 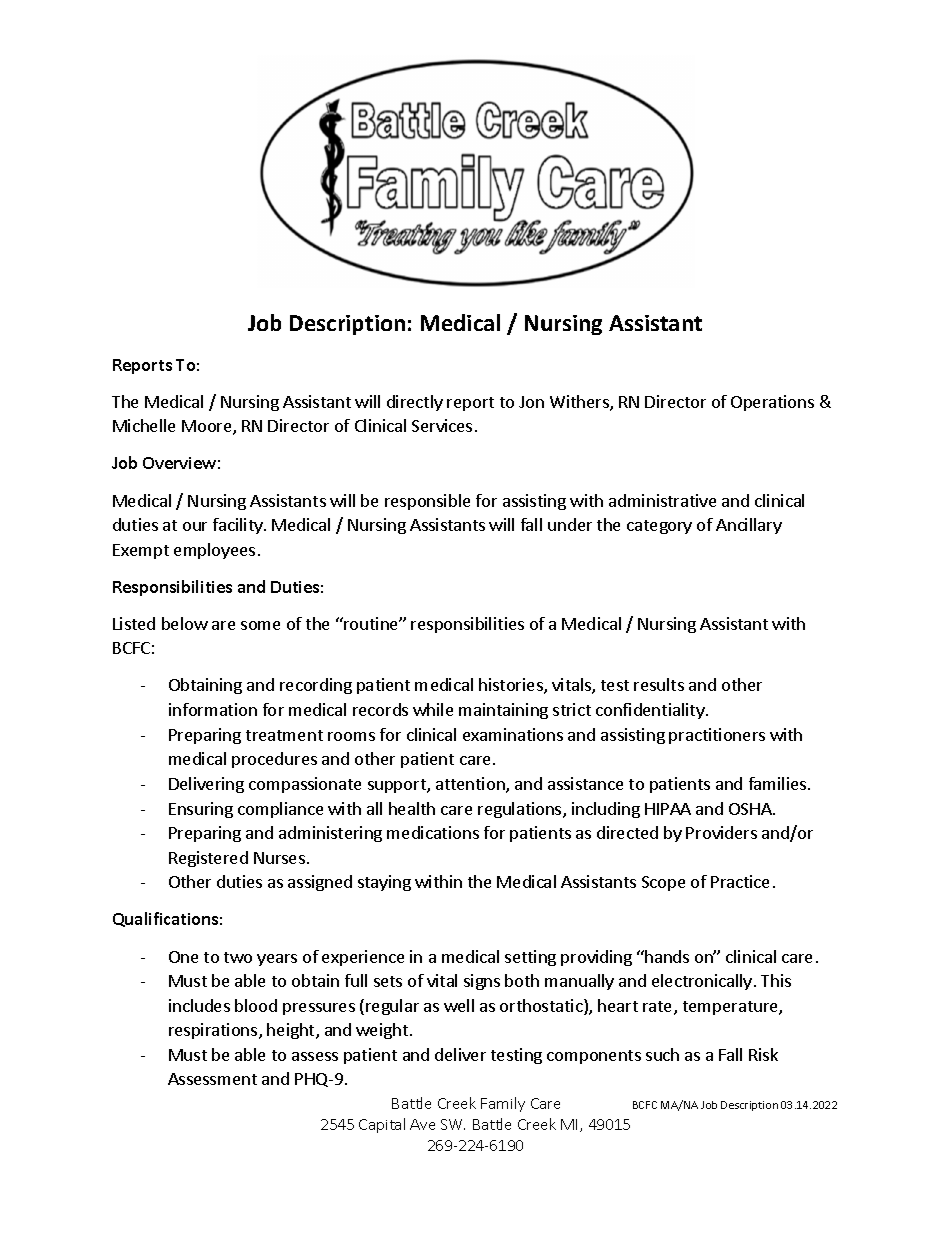 I want to click on Family, so click(x=503, y=1104).
